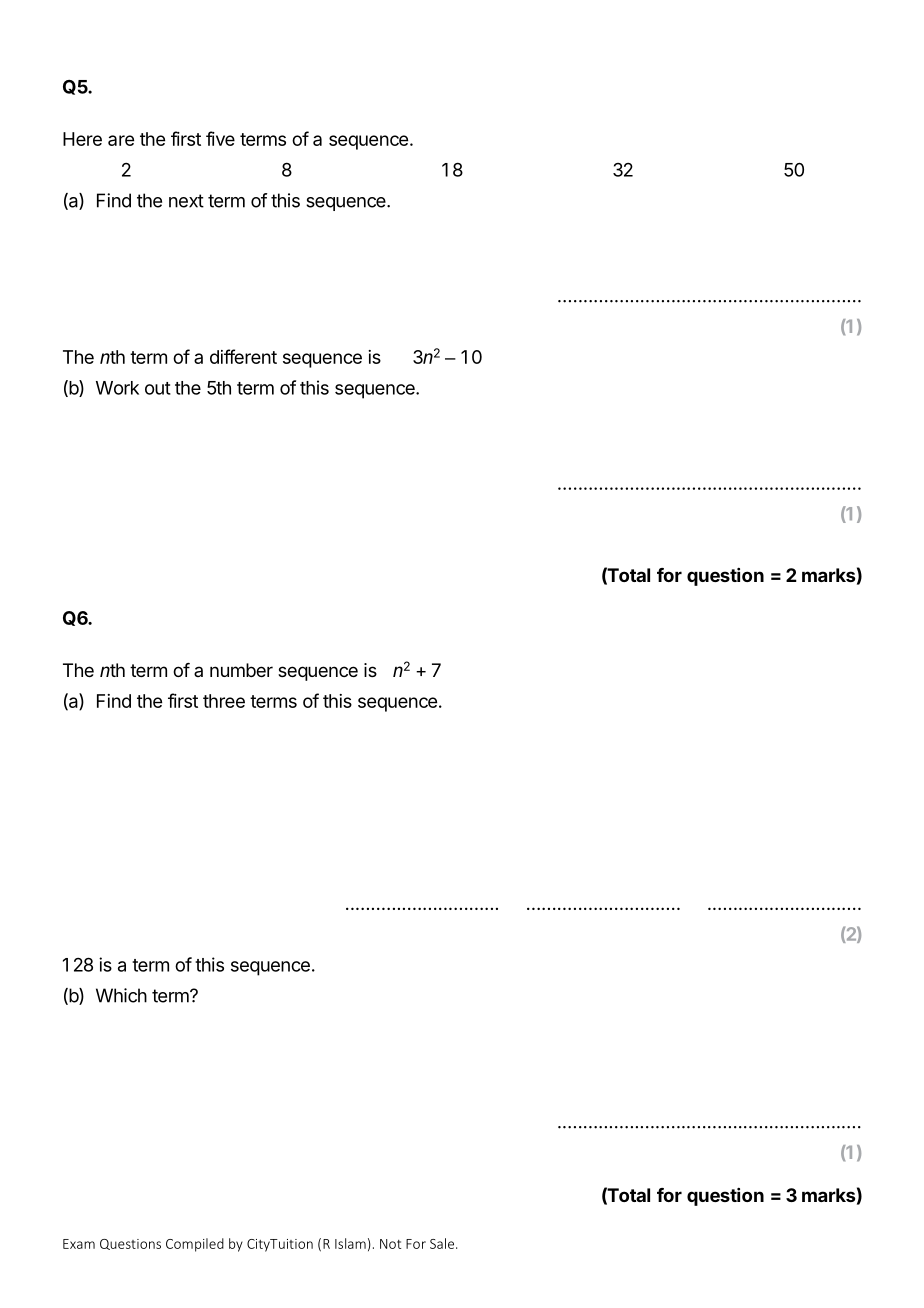 This screenshot has height=1308, width=924. I want to click on five, so click(220, 138).
